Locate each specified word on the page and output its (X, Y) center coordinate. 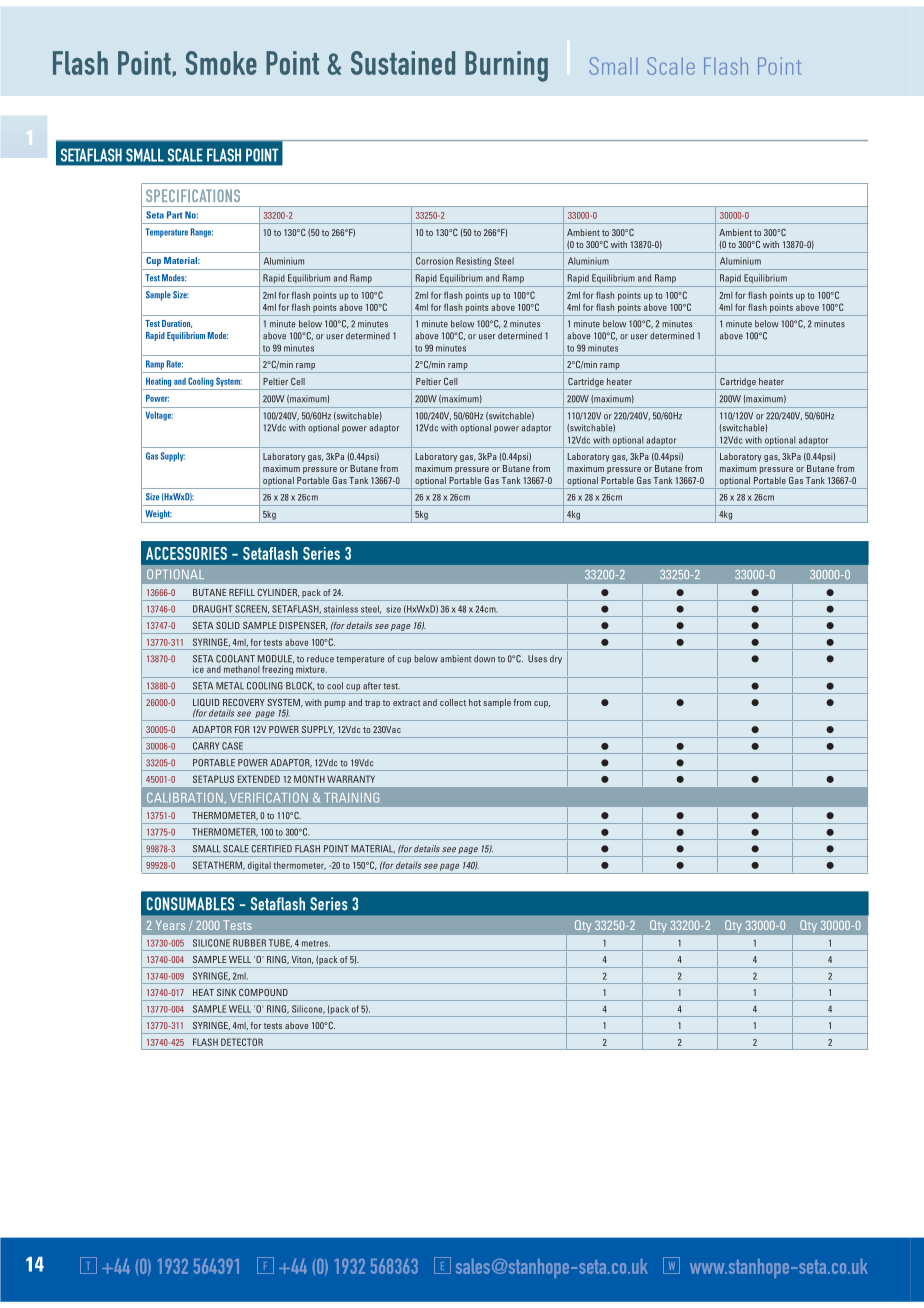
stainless (341, 609)
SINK (226, 992)
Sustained (403, 63)
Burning (506, 66)
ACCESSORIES (186, 553)
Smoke (221, 63)
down (484, 659)
